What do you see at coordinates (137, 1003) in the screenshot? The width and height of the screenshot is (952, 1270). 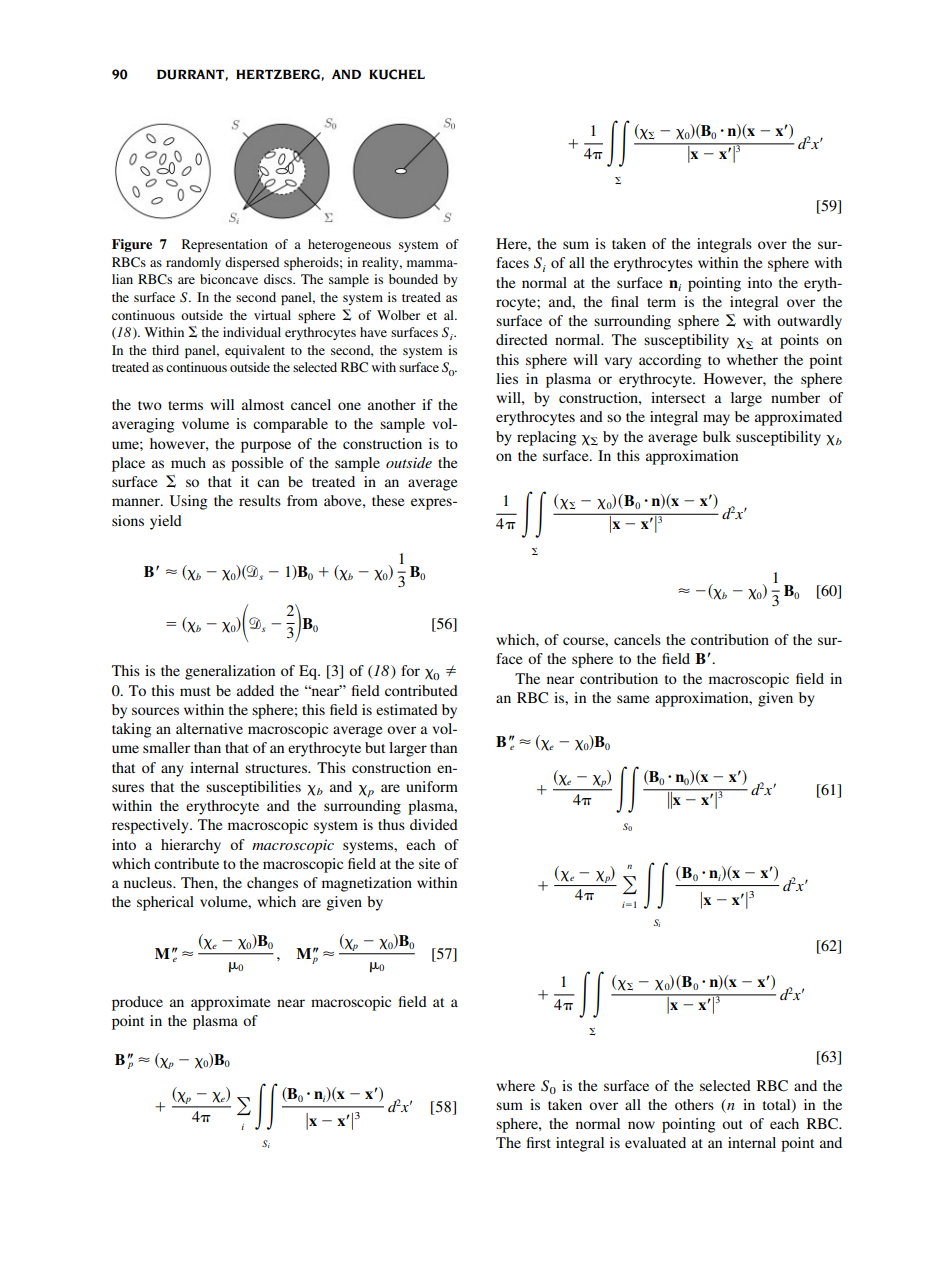 I see `produce` at bounding box center [137, 1003].
